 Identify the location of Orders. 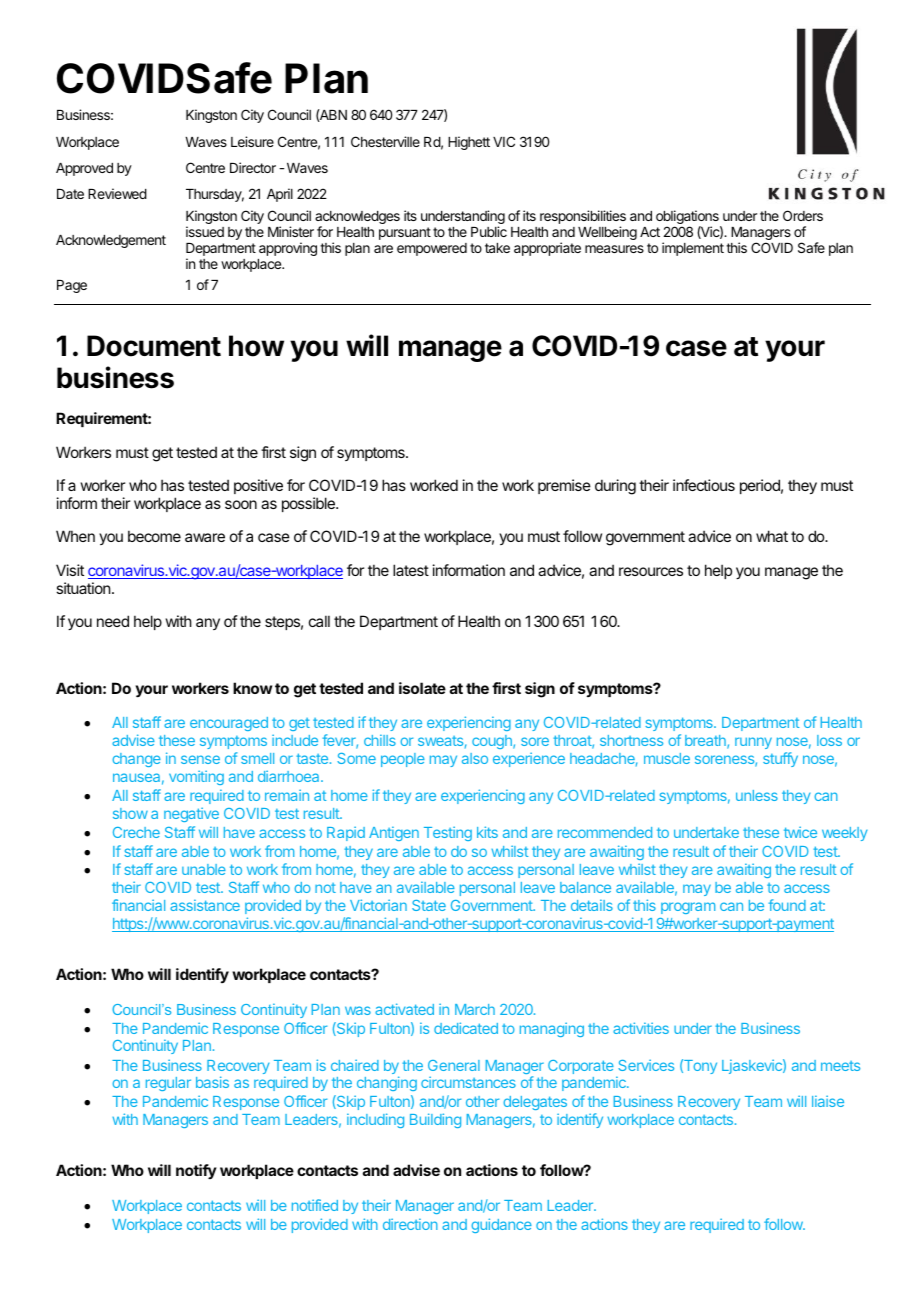
(803, 215).
